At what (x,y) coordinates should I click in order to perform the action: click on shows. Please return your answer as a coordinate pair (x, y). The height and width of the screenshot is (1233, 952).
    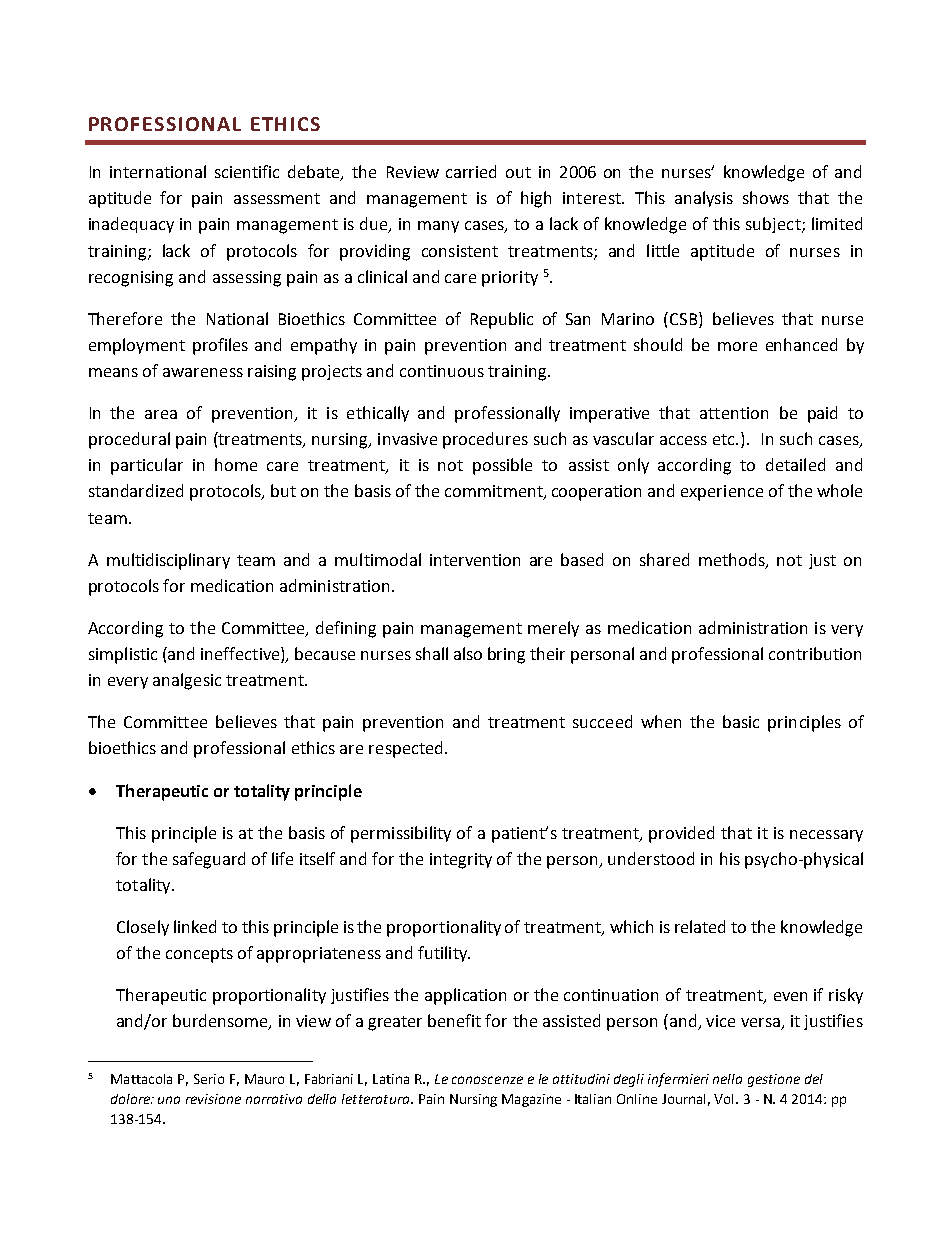
    Looking at the image, I should click on (766, 197).
